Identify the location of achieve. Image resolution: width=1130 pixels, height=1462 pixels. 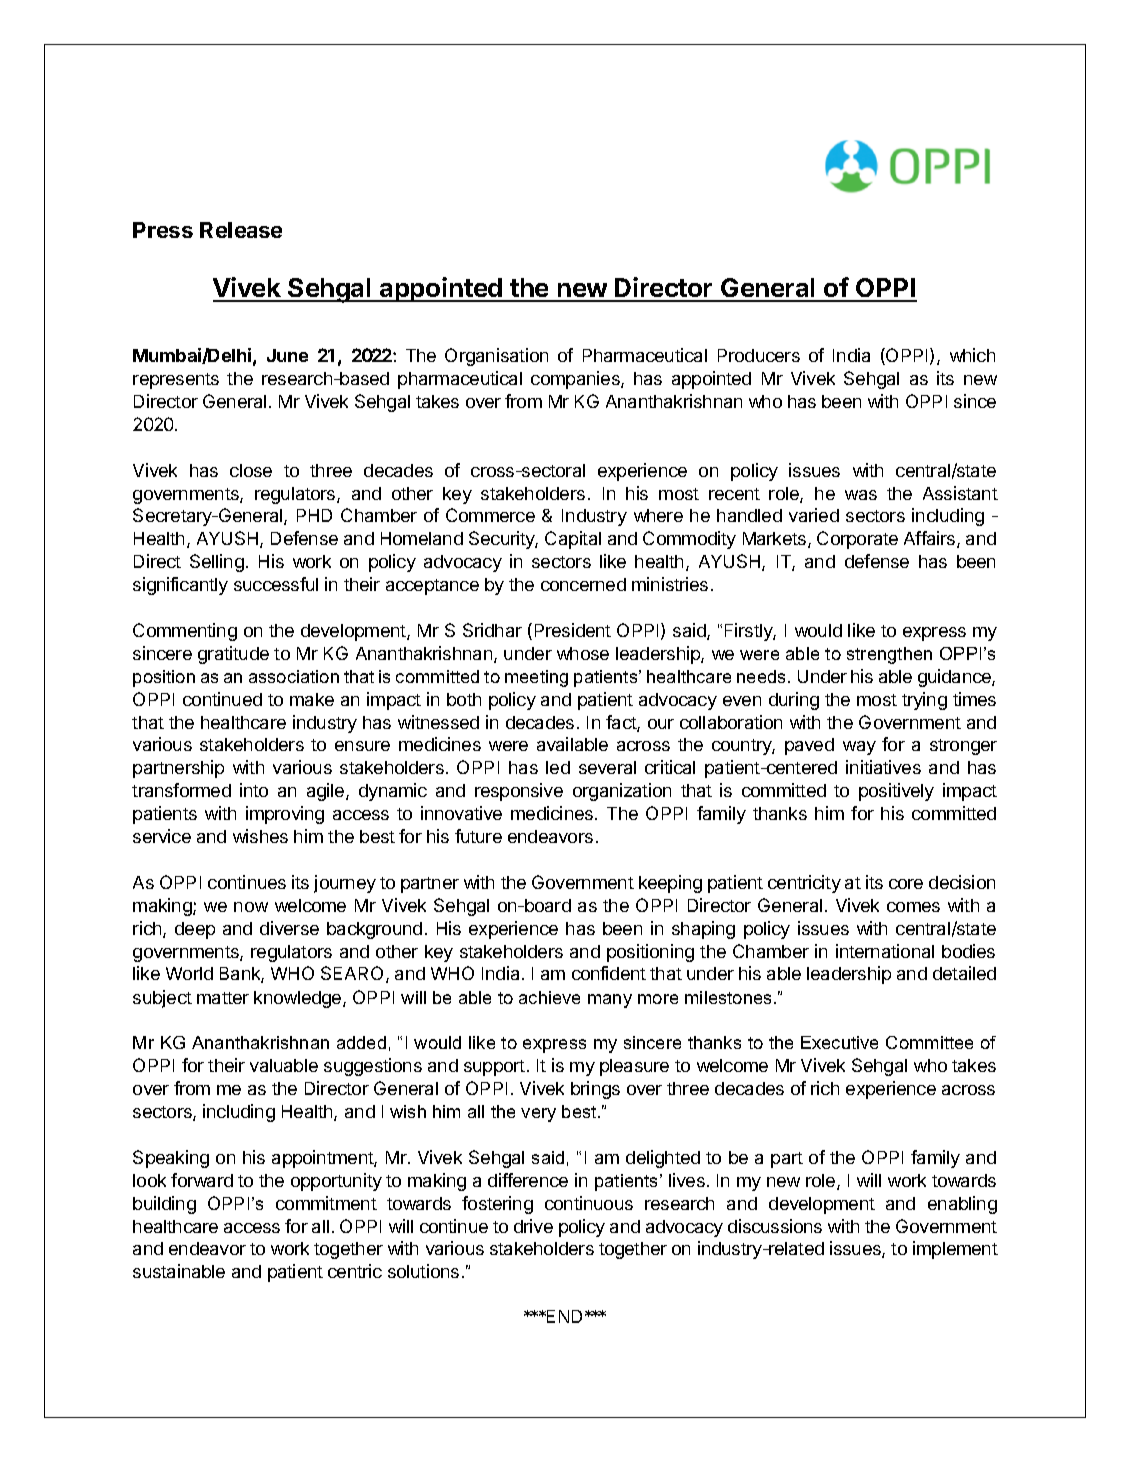
(549, 997).
